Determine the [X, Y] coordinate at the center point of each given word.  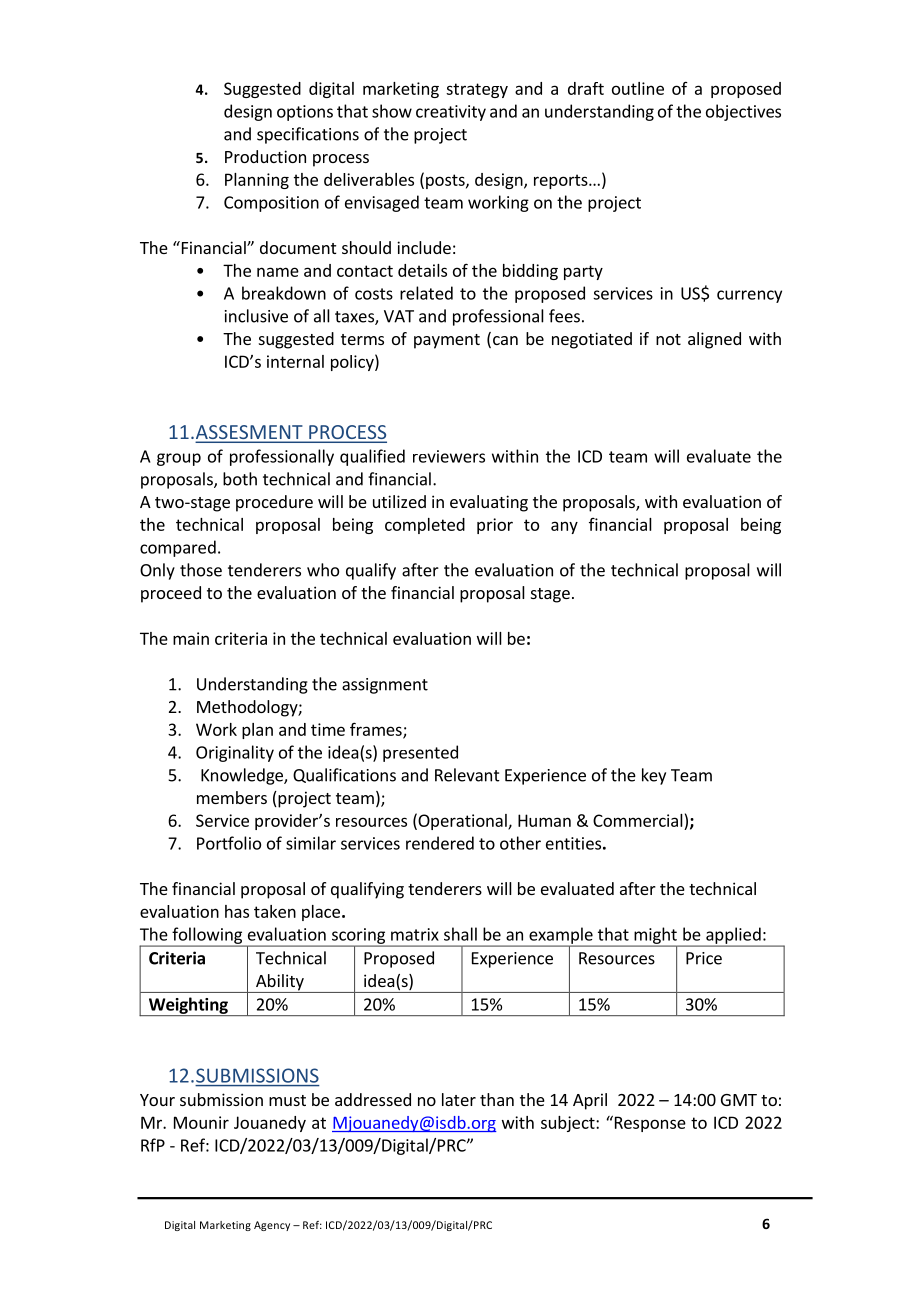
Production [265, 156]
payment [447, 341]
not [668, 339]
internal [295, 361]
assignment [385, 686]
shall [460, 934]
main [191, 638]
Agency [272, 1226]
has [237, 911]
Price [704, 958]
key [654, 776]
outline [638, 88]
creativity [451, 113]
